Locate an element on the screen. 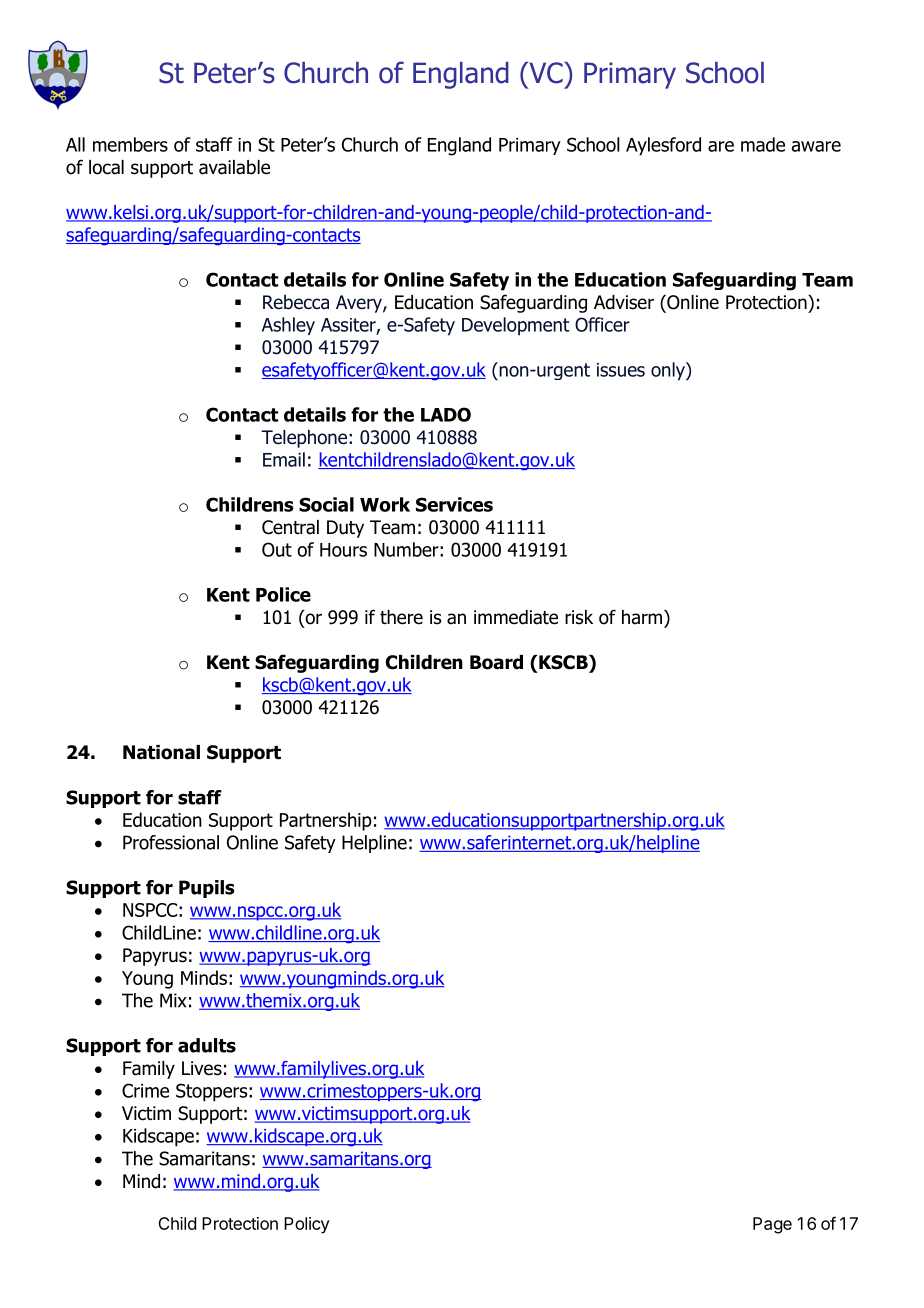 The height and width of the screenshot is (1308, 924). adults is located at coordinates (207, 1045).
